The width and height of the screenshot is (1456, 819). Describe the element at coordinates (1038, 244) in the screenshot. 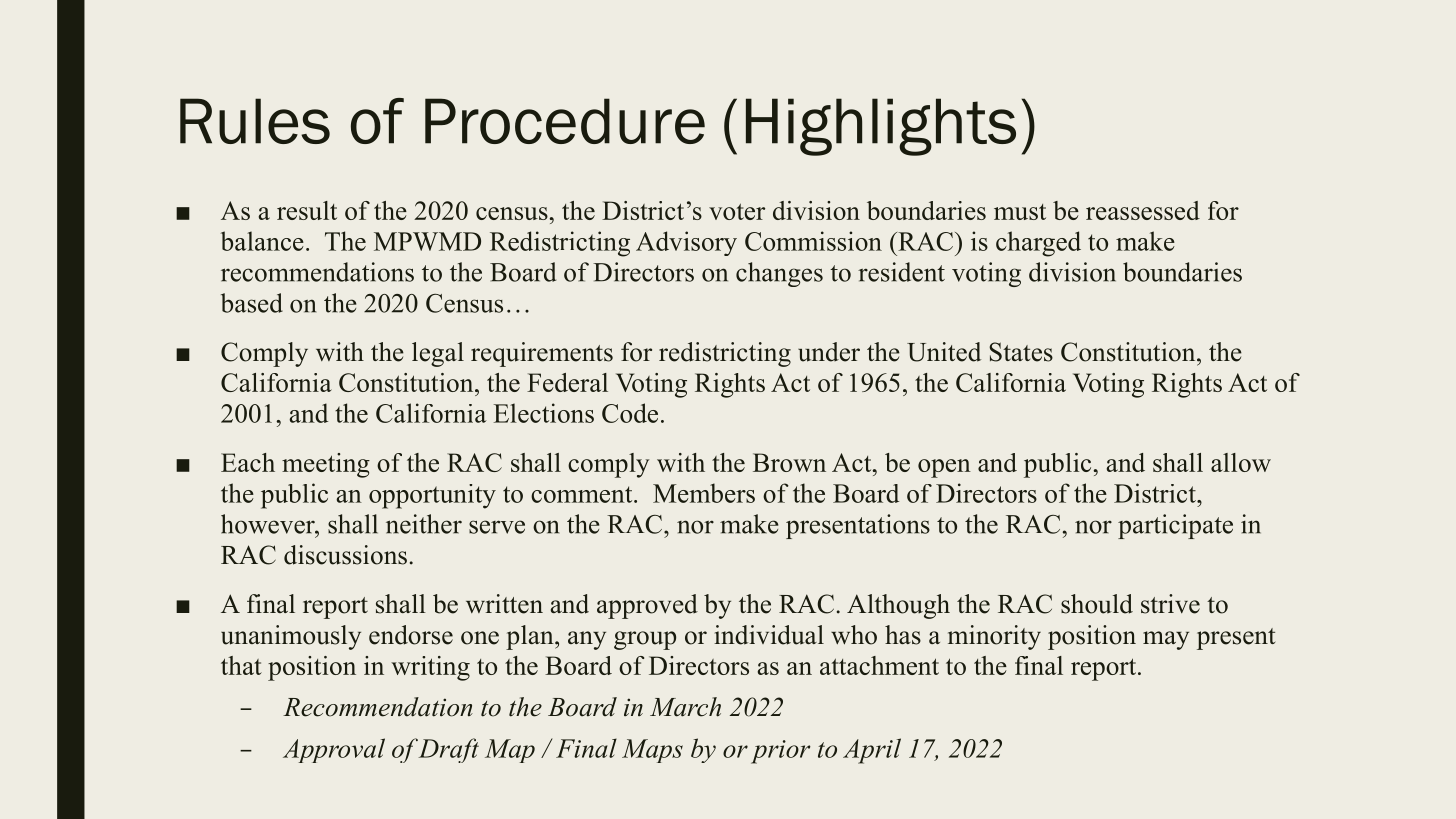

I see `charged` at that location.
